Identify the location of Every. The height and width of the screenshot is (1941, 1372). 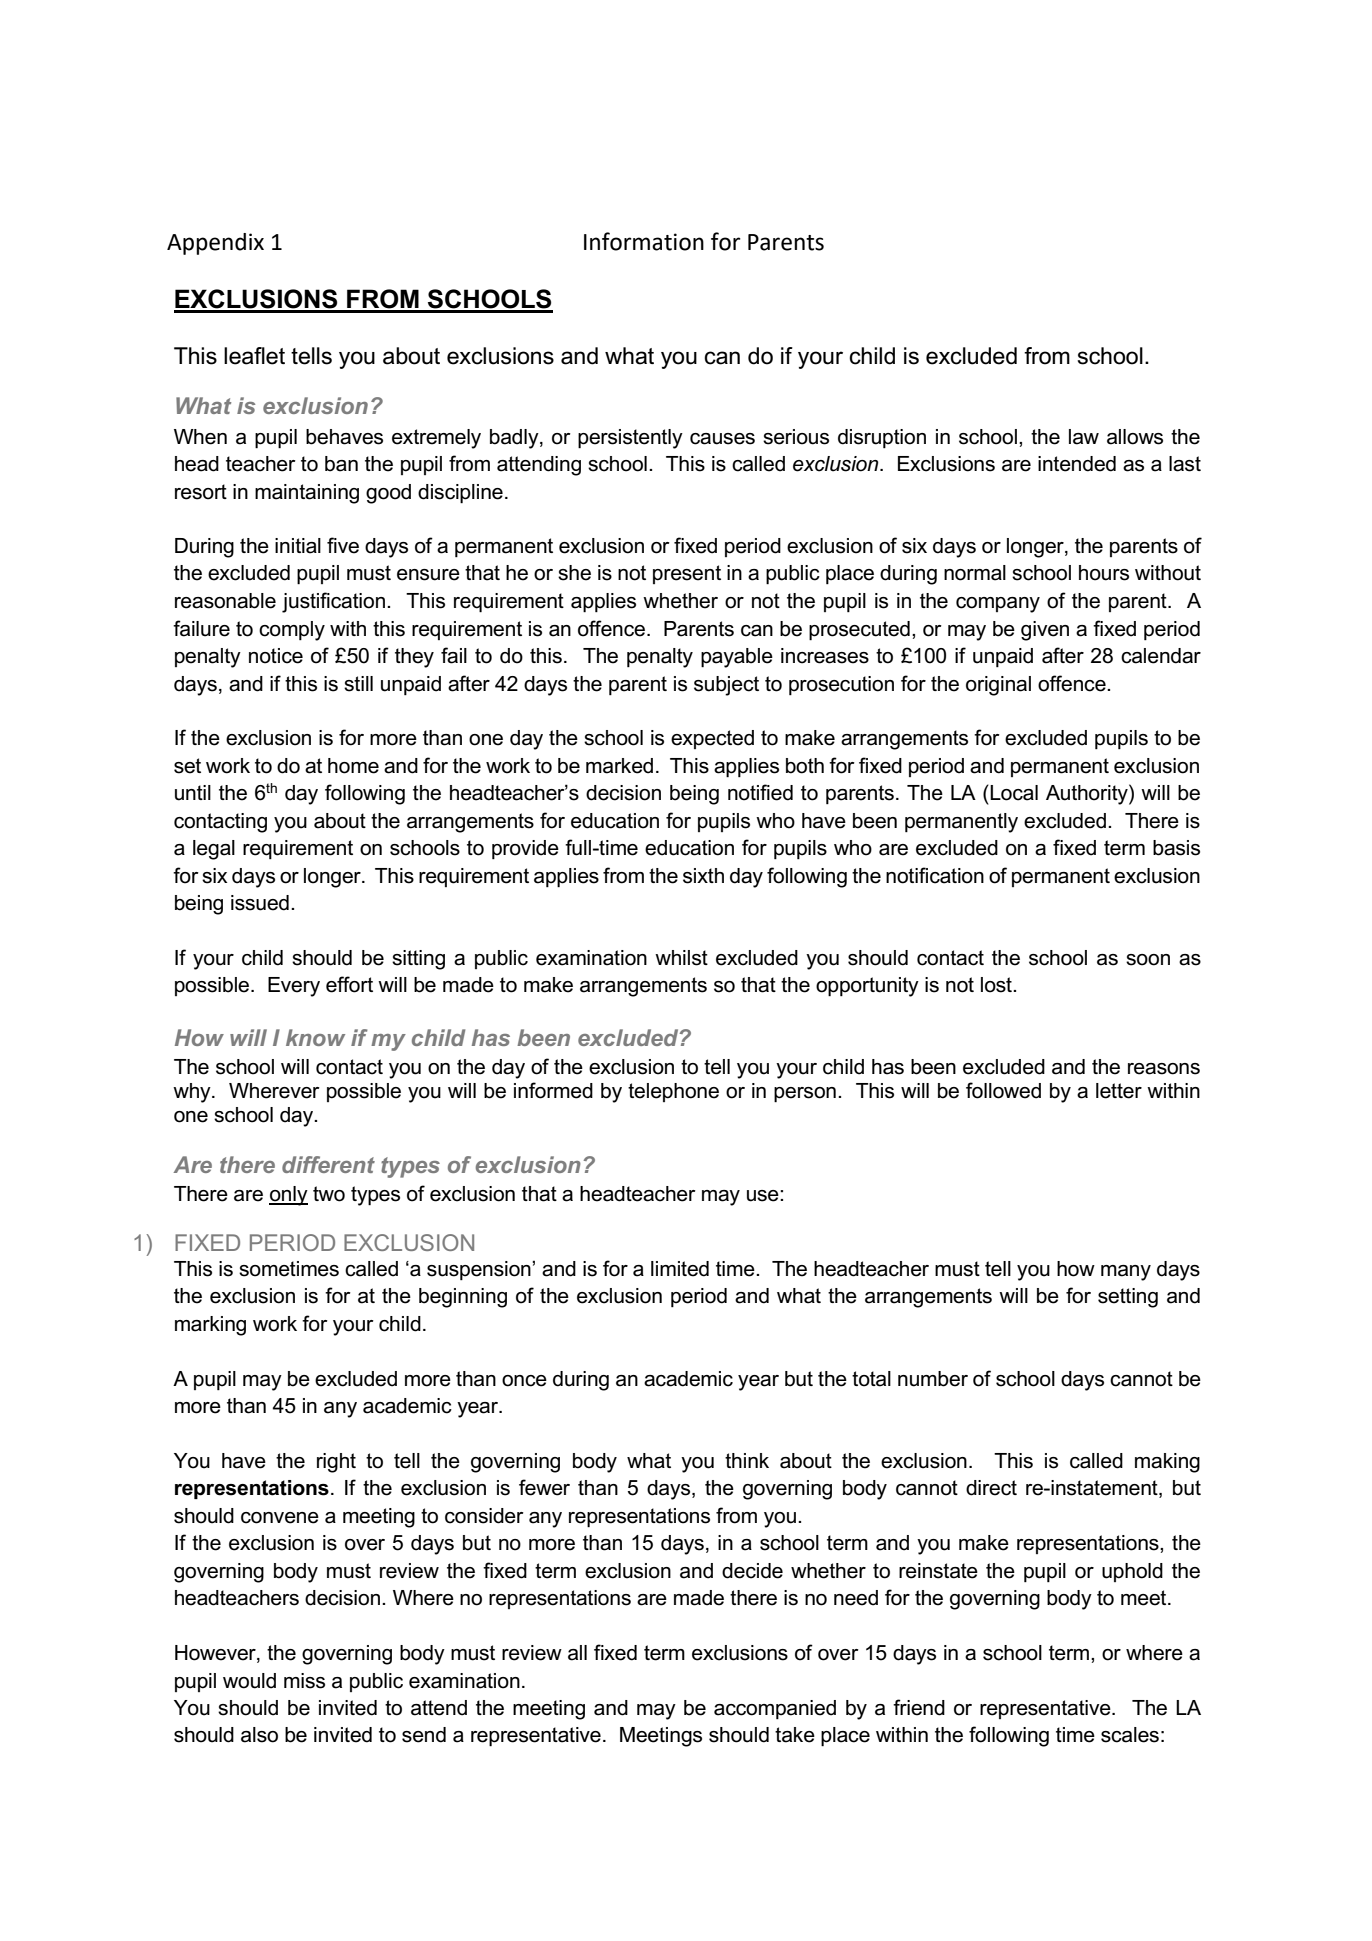
(294, 987).
